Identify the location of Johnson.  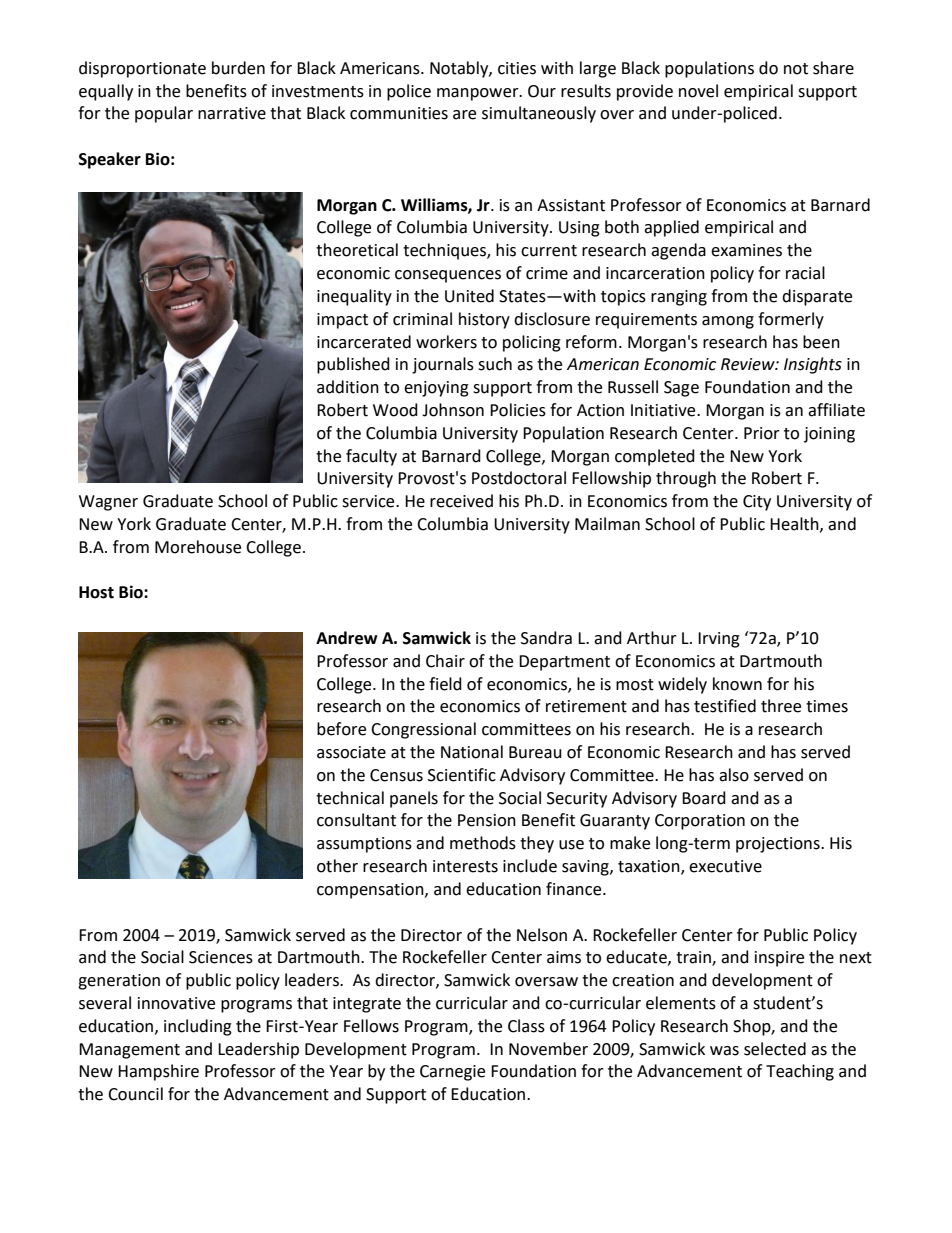
(453, 410).
